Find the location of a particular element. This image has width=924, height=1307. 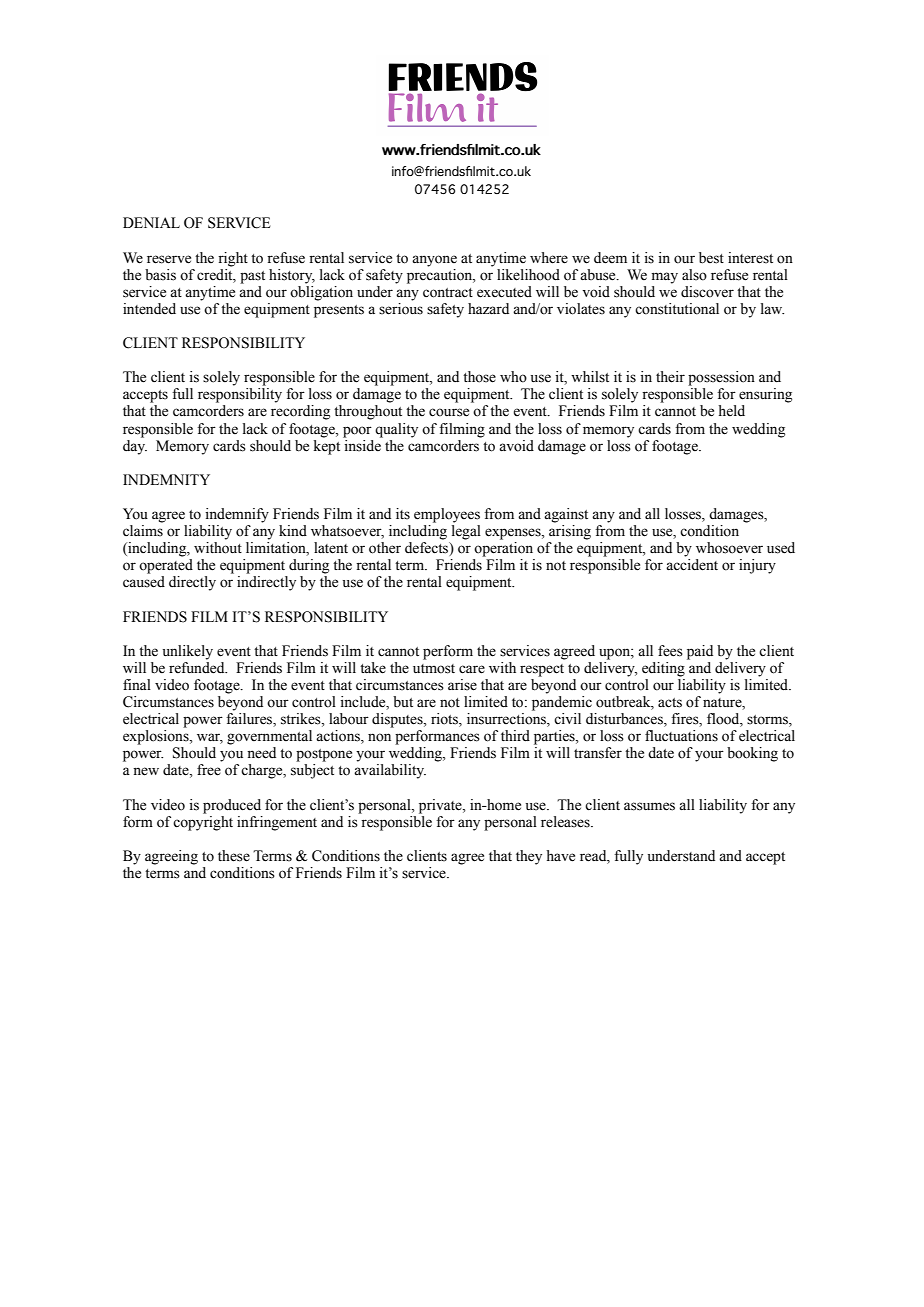

best is located at coordinates (711, 258).
